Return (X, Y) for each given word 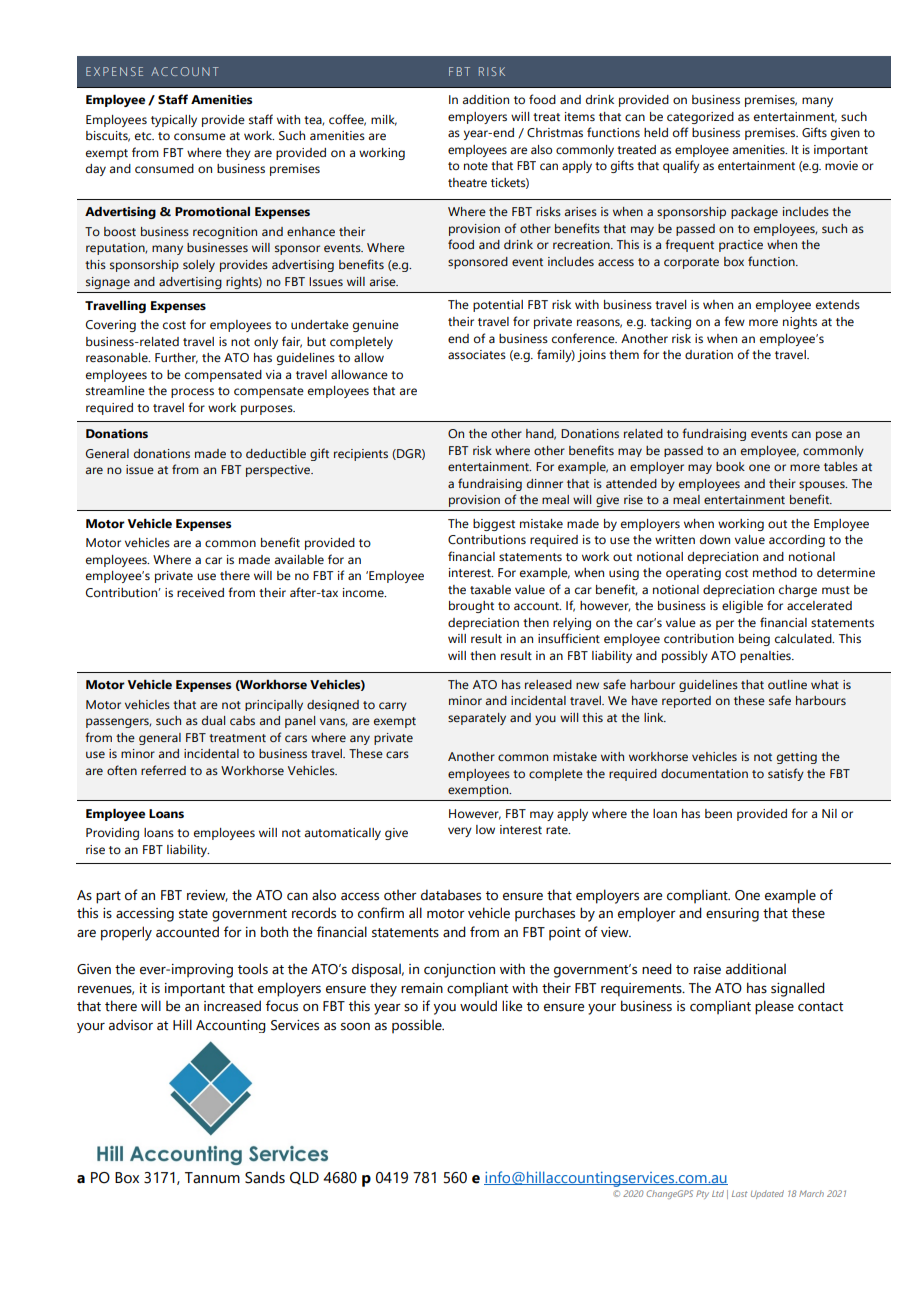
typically (174, 121)
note (476, 166)
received (200, 592)
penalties (766, 657)
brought (471, 607)
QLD (304, 1178)
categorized (700, 118)
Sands (265, 1177)
